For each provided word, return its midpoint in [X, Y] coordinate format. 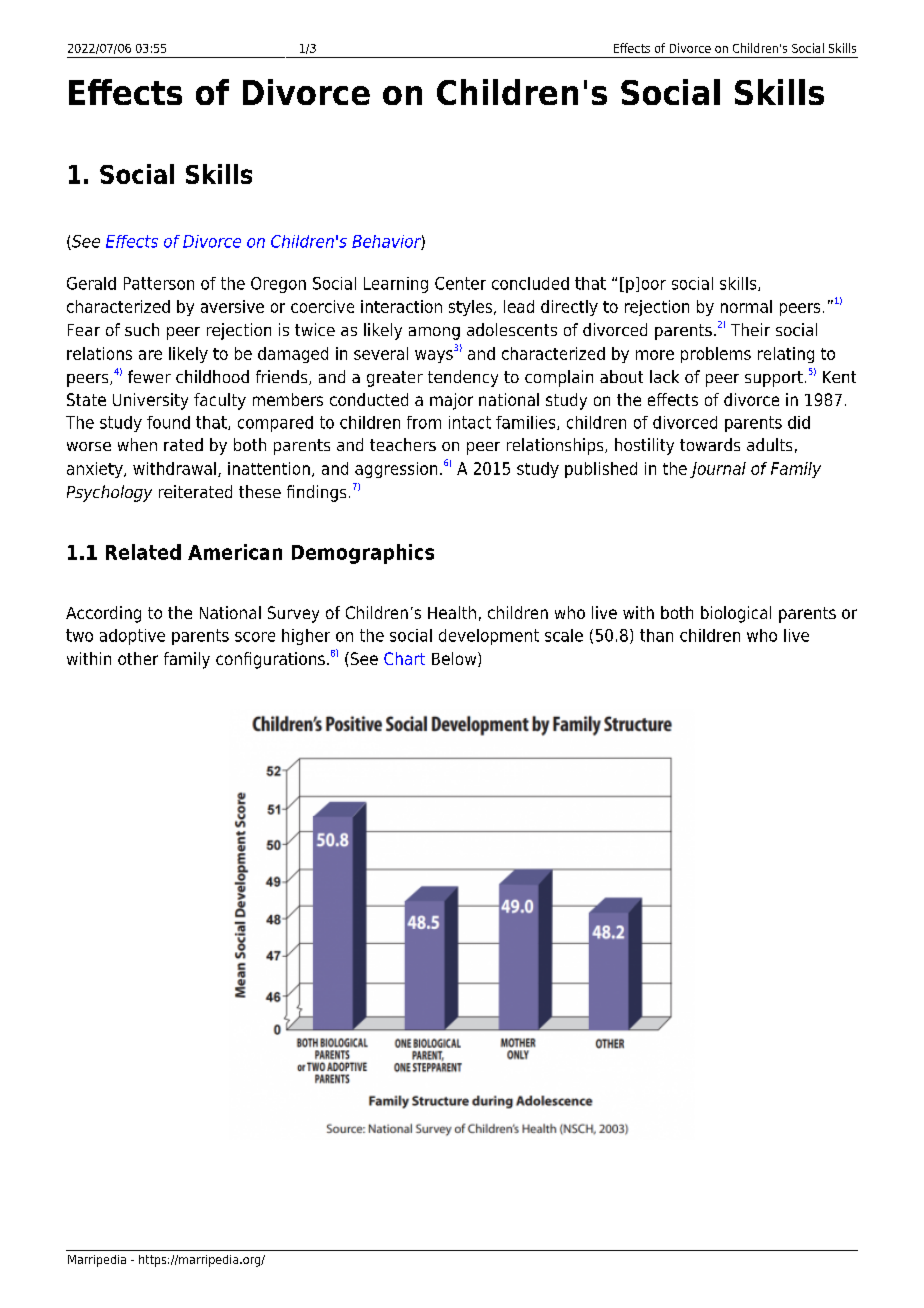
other [138, 658]
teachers [403, 444]
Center [460, 283]
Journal [718, 470]
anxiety [96, 470]
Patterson [159, 283]
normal [746, 306]
